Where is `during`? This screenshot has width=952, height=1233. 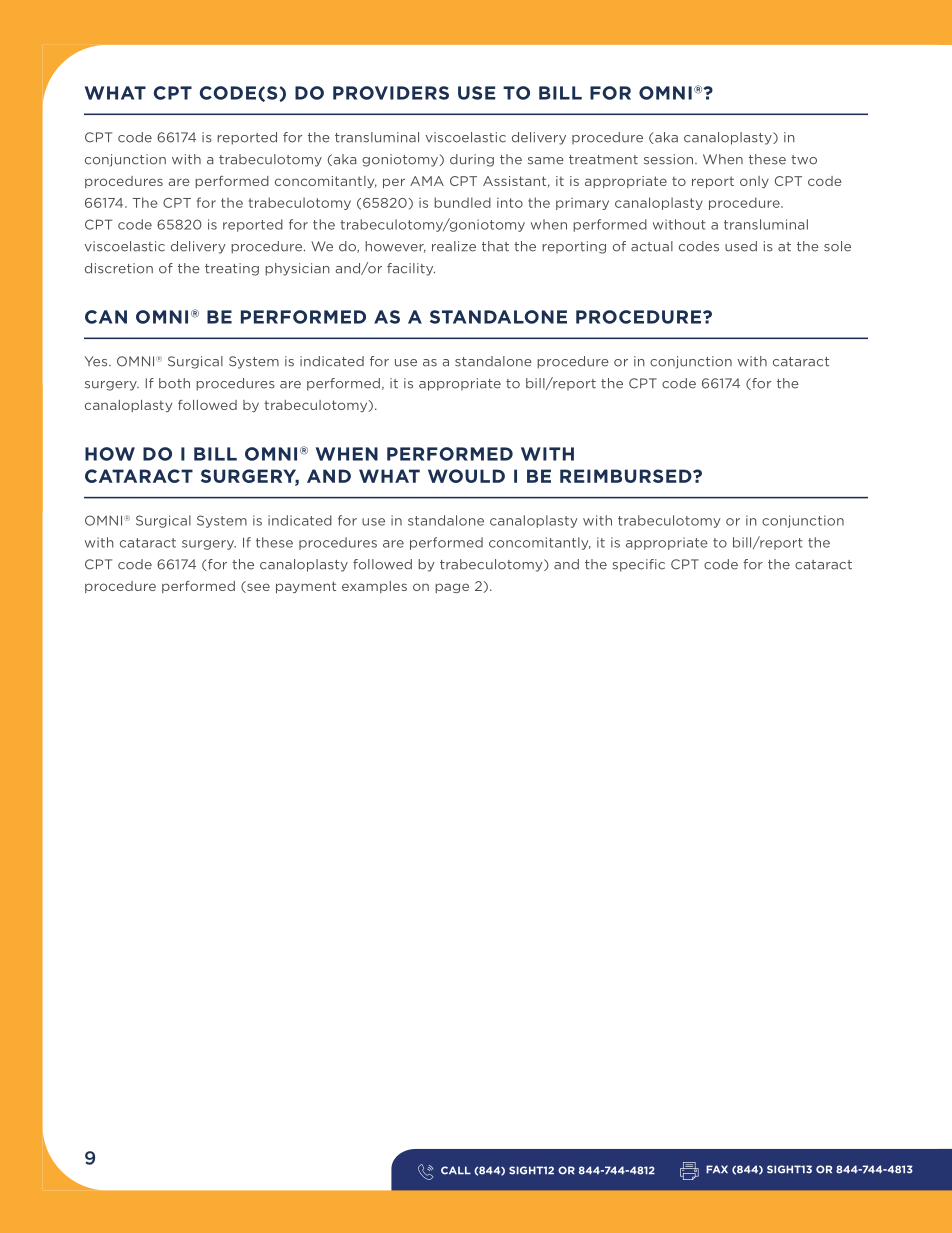
during is located at coordinates (472, 160).
